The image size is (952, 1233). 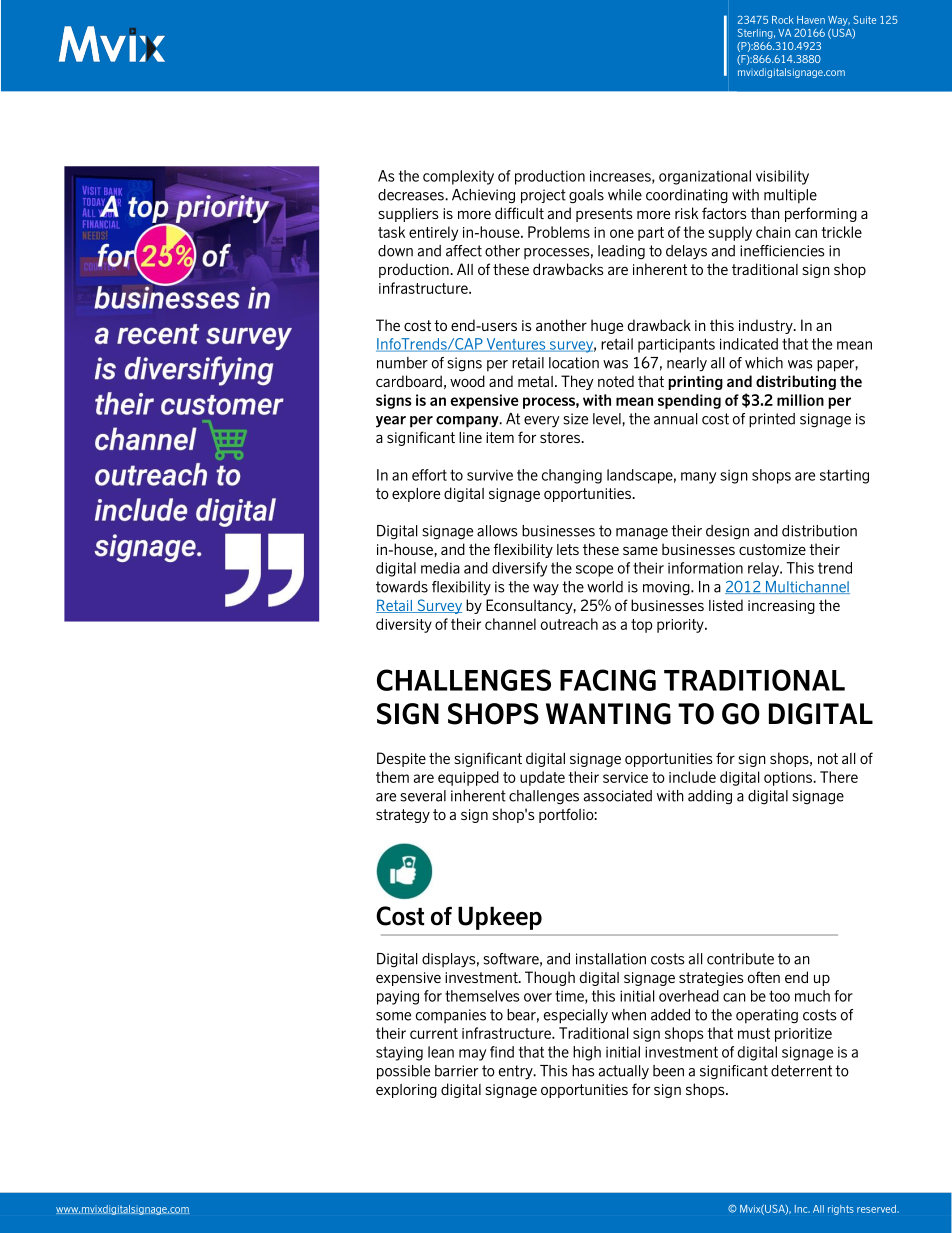 What do you see at coordinates (811, 20) in the image?
I see `Haven` at bounding box center [811, 20].
